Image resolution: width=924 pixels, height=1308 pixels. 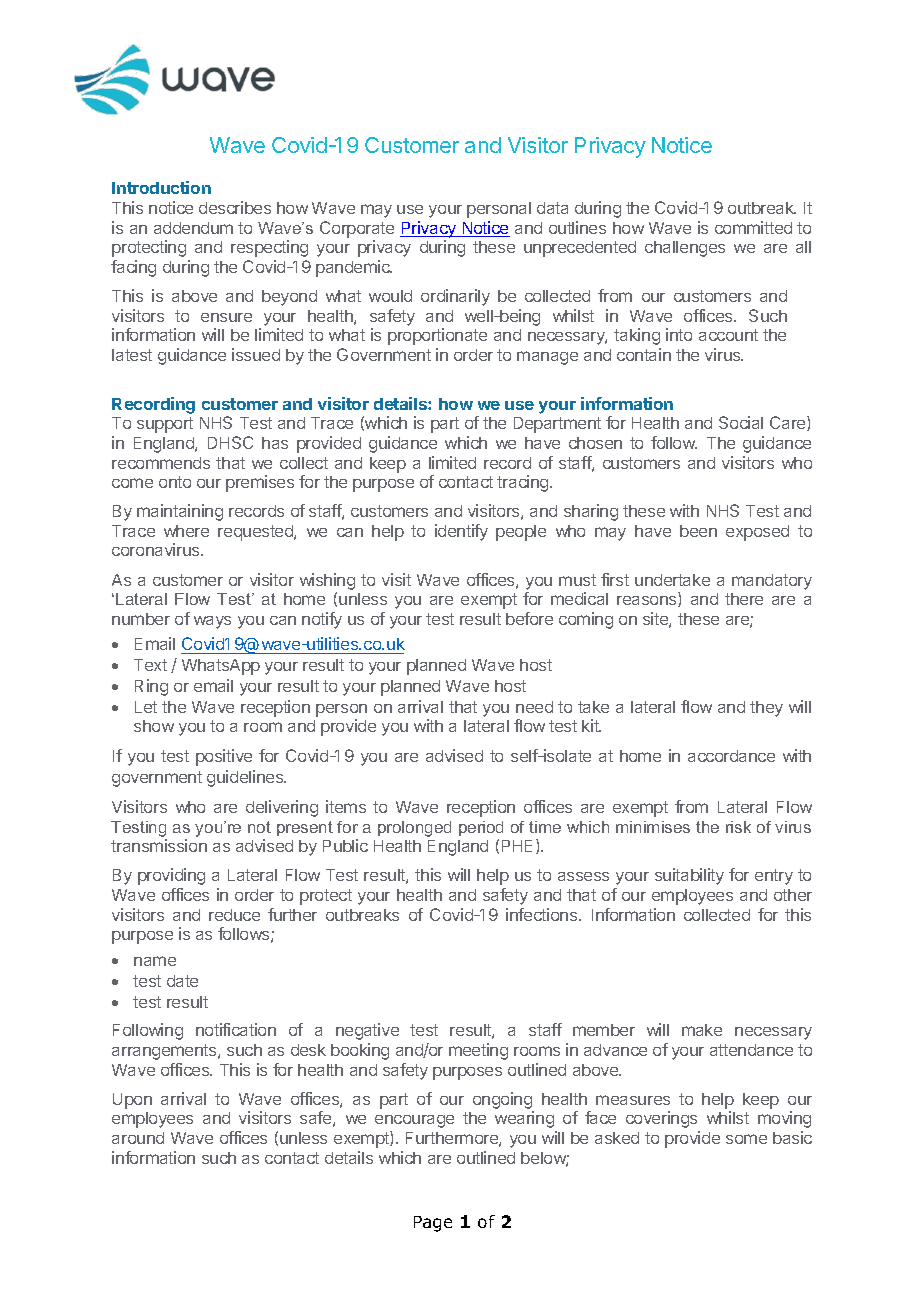 What do you see at coordinates (689, 876) in the screenshot?
I see `suitability` at bounding box center [689, 876].
